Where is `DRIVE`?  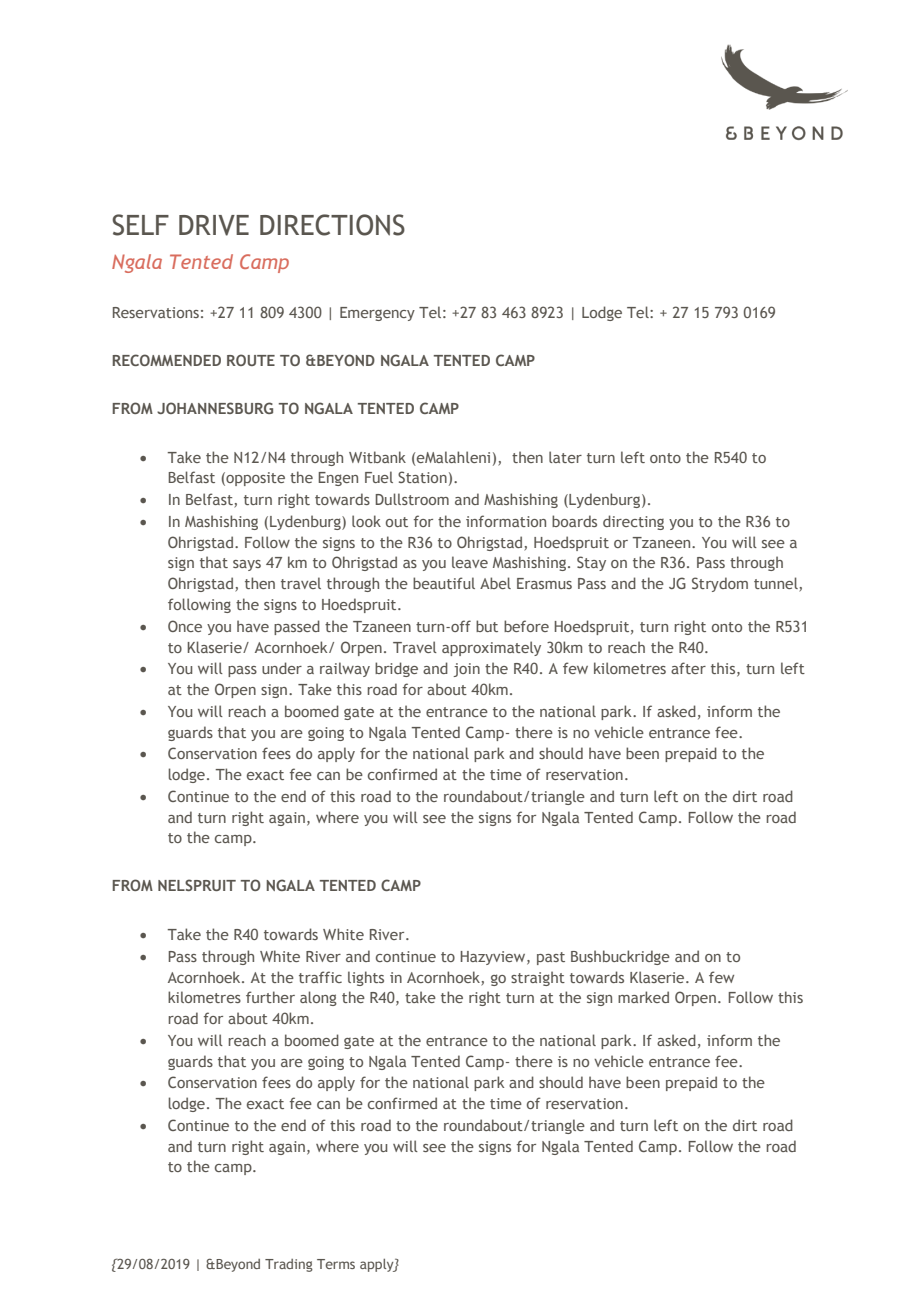
DRIVE is located at coordinates (214, 225).
